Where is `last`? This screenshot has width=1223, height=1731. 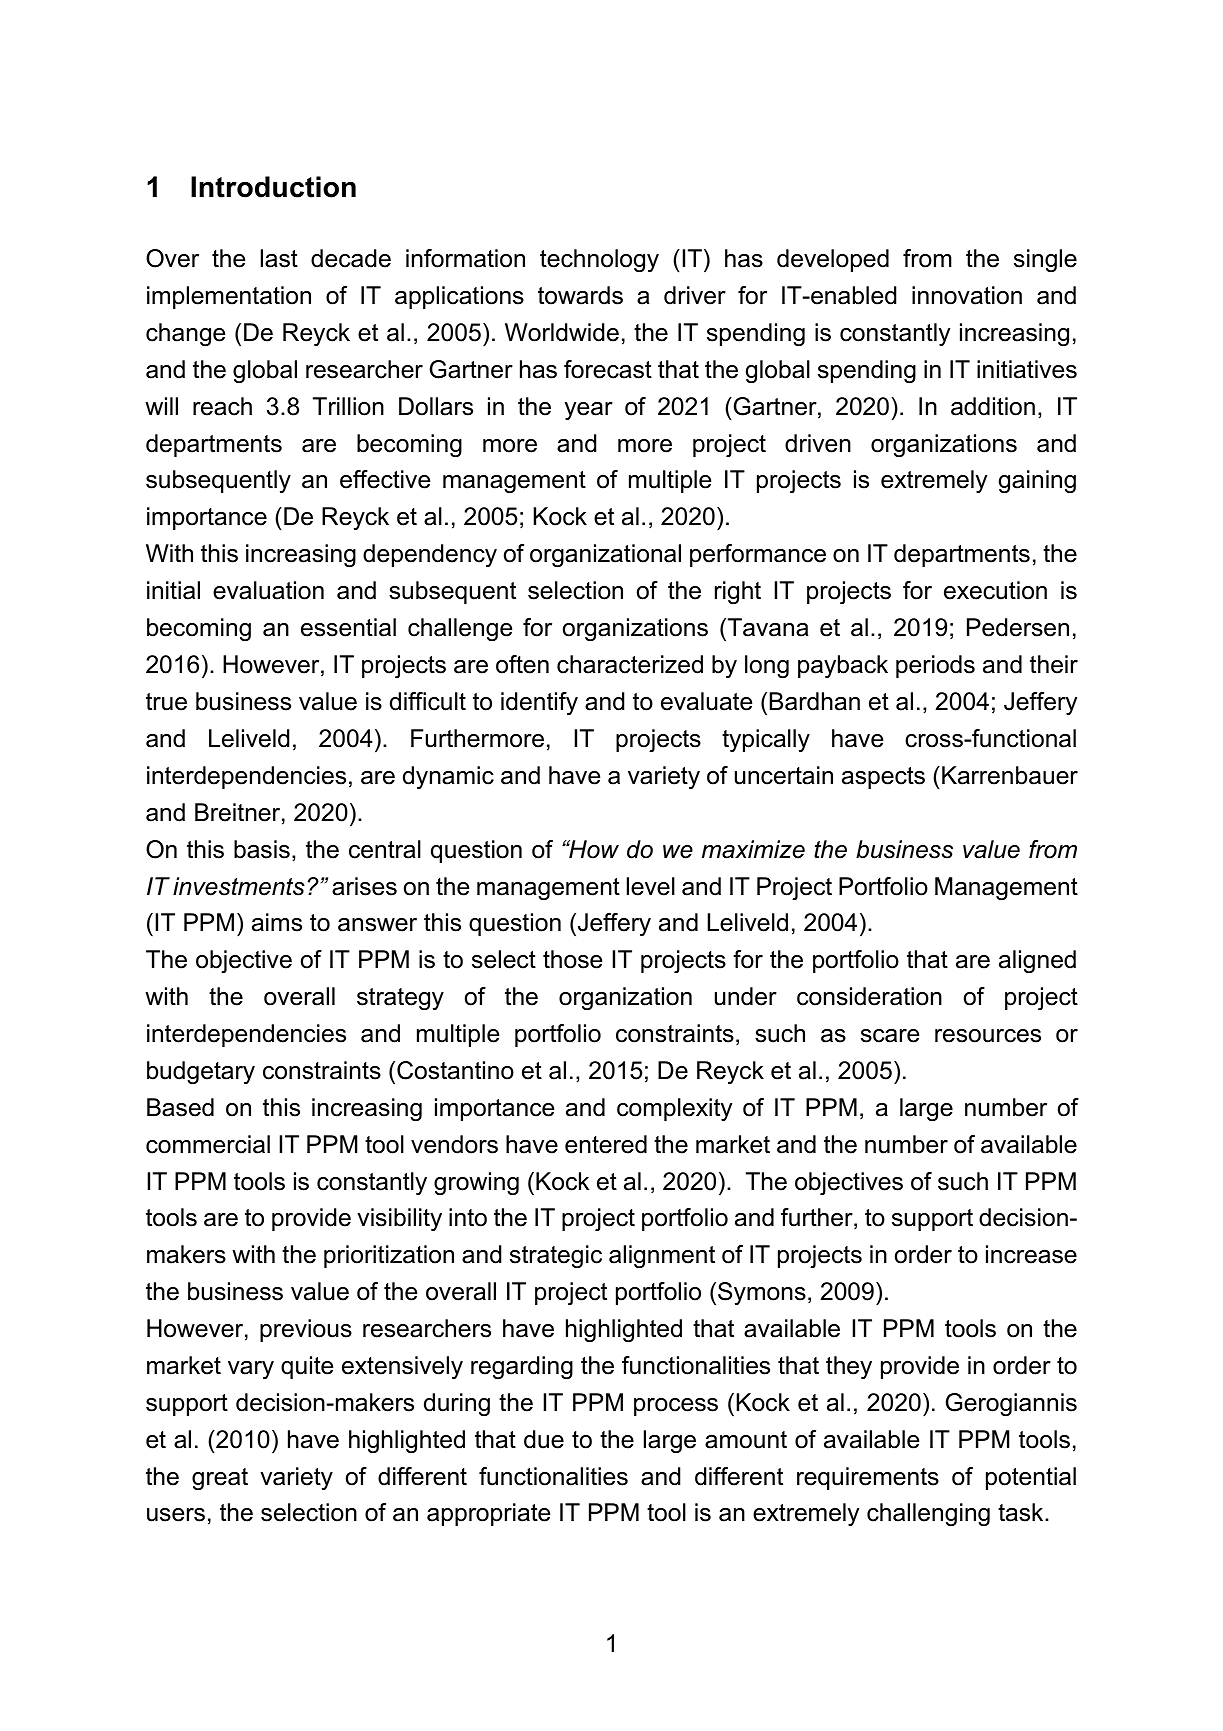
last is located at coordinates (279, 258).
